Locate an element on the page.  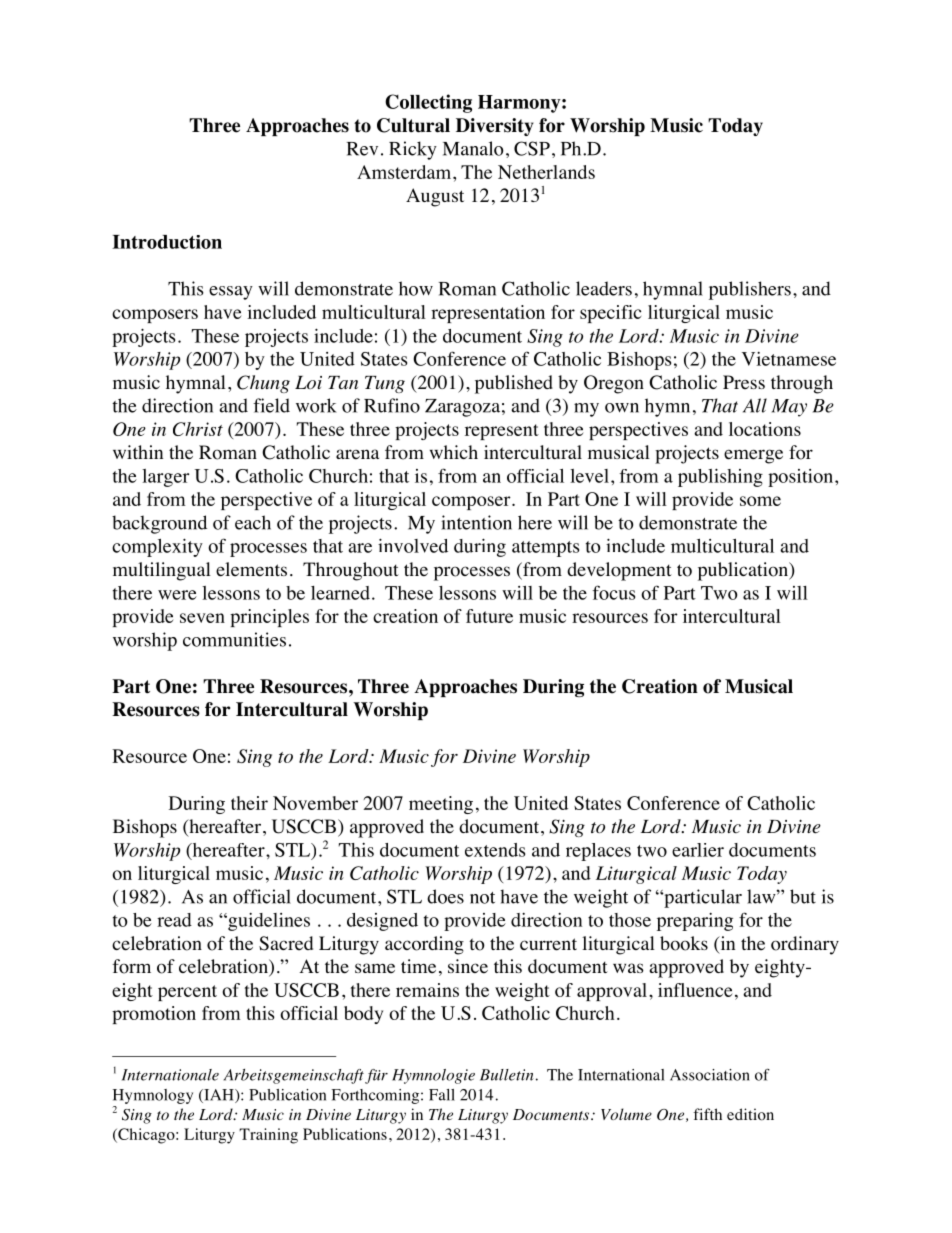
Introduction is located at coordinates (167, 242).
